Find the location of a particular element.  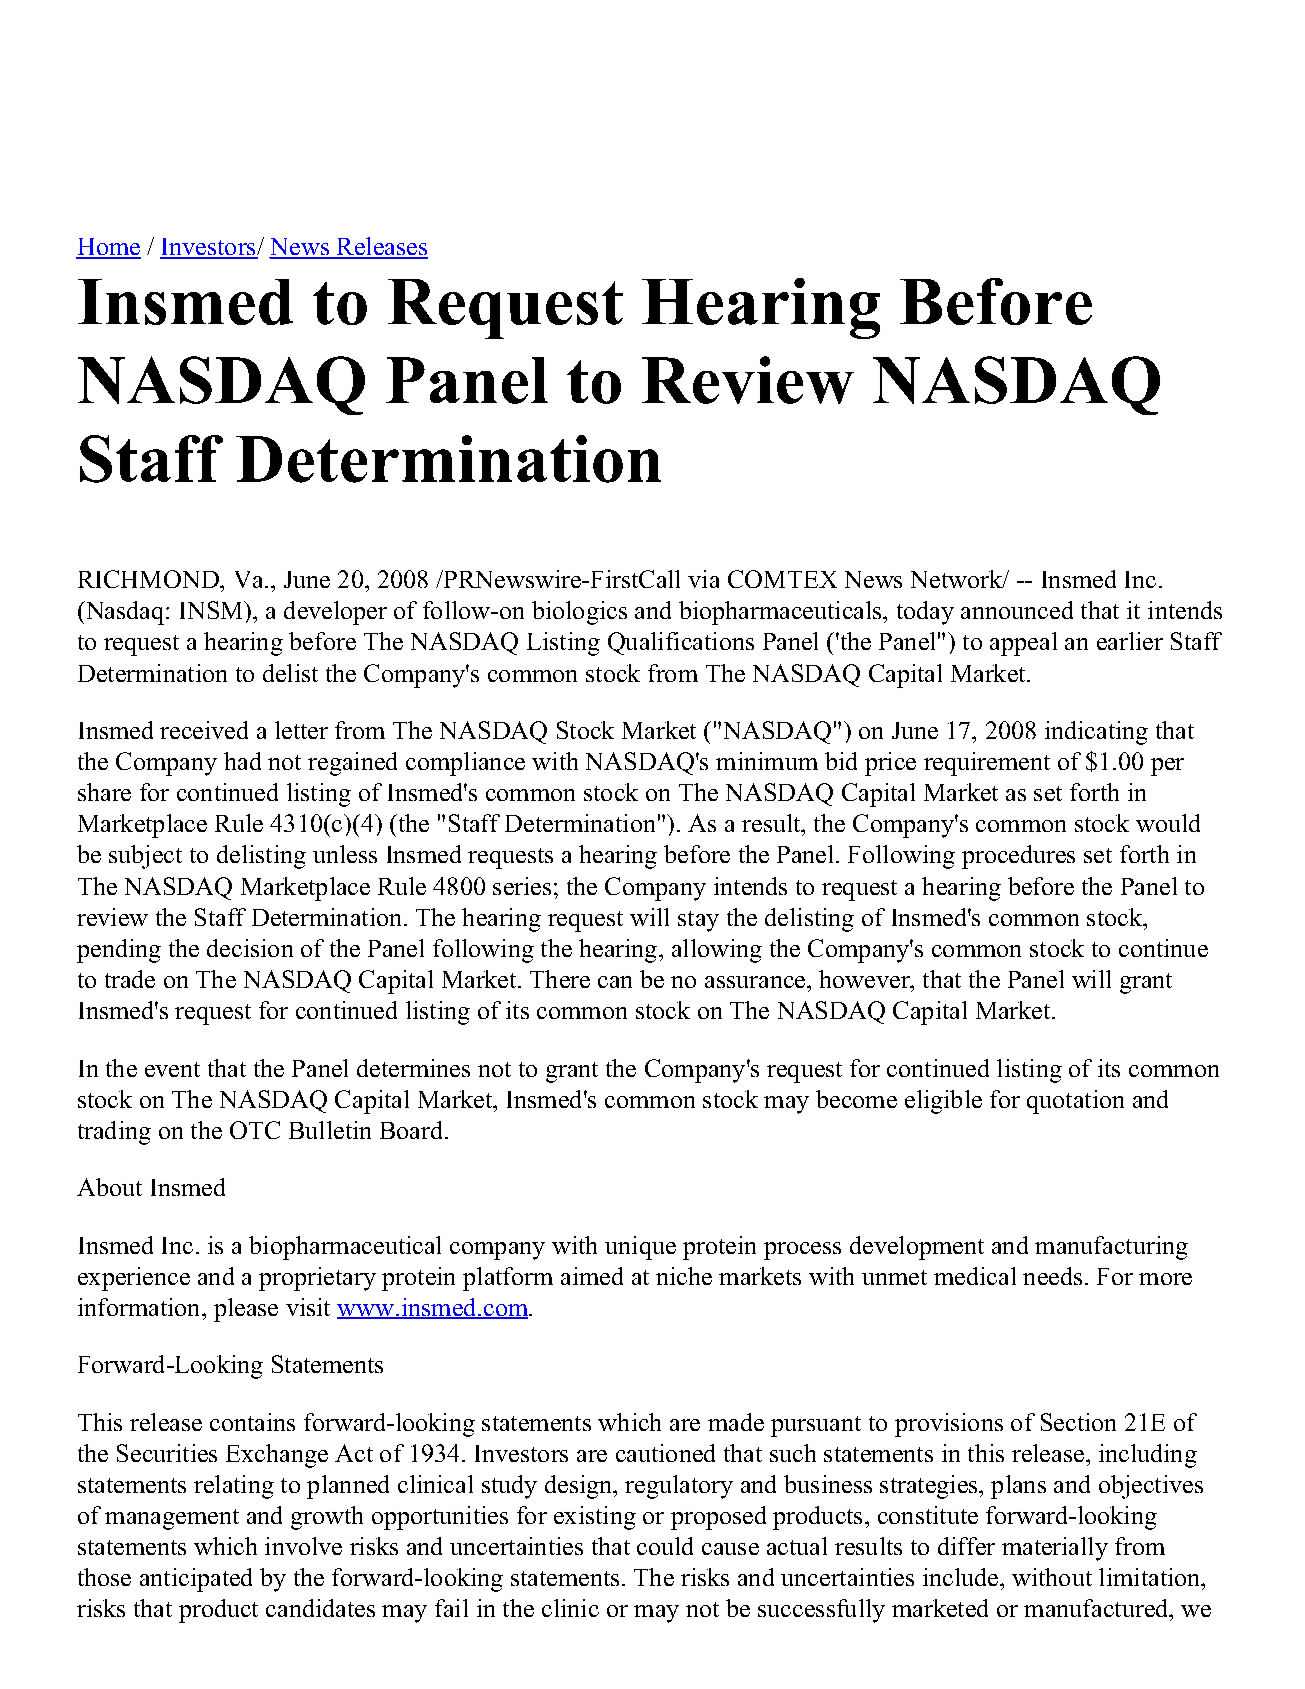

stay is located at coordinates (698, 921).
